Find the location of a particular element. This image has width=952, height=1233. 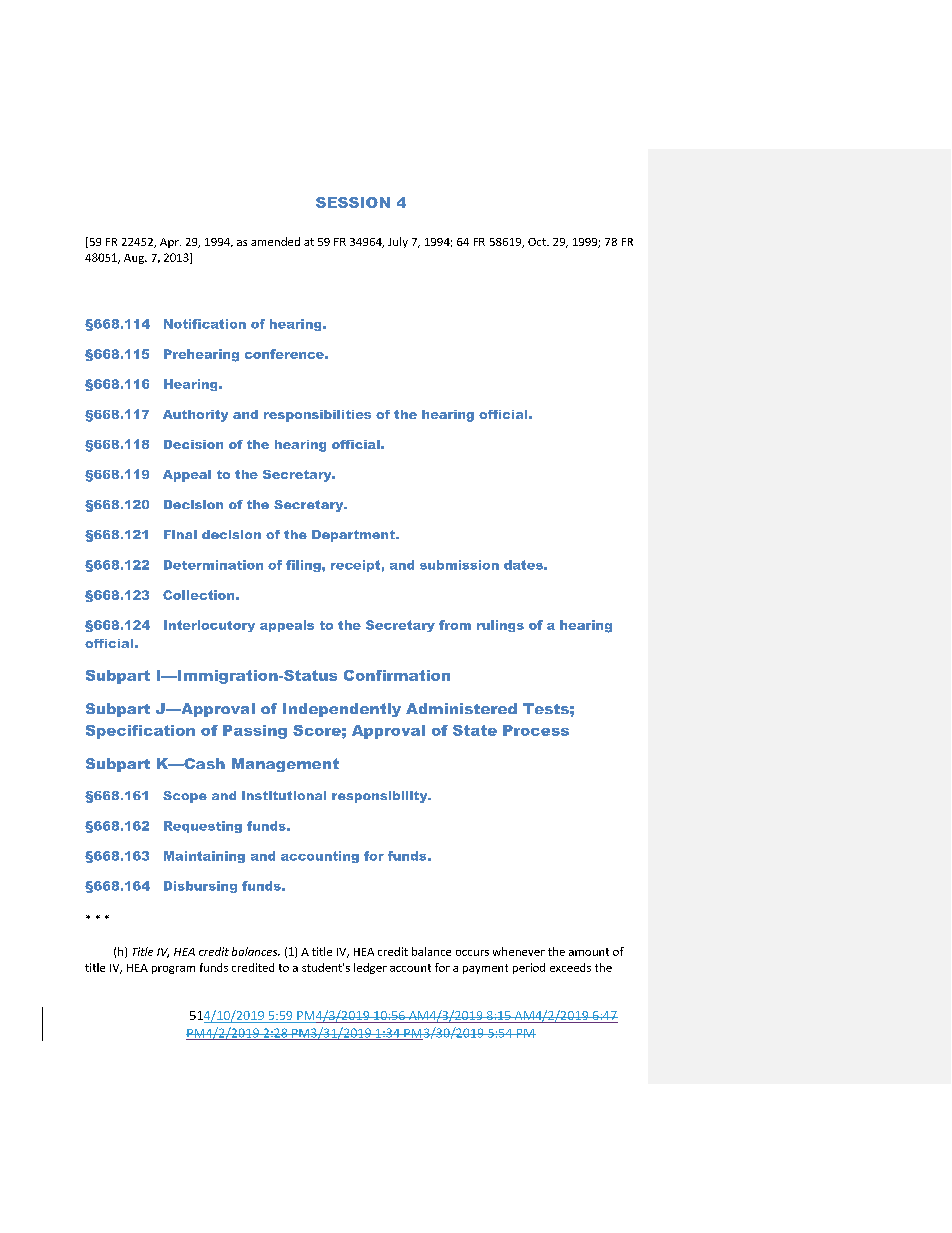

rulings is located at coordinates (500, 626).
